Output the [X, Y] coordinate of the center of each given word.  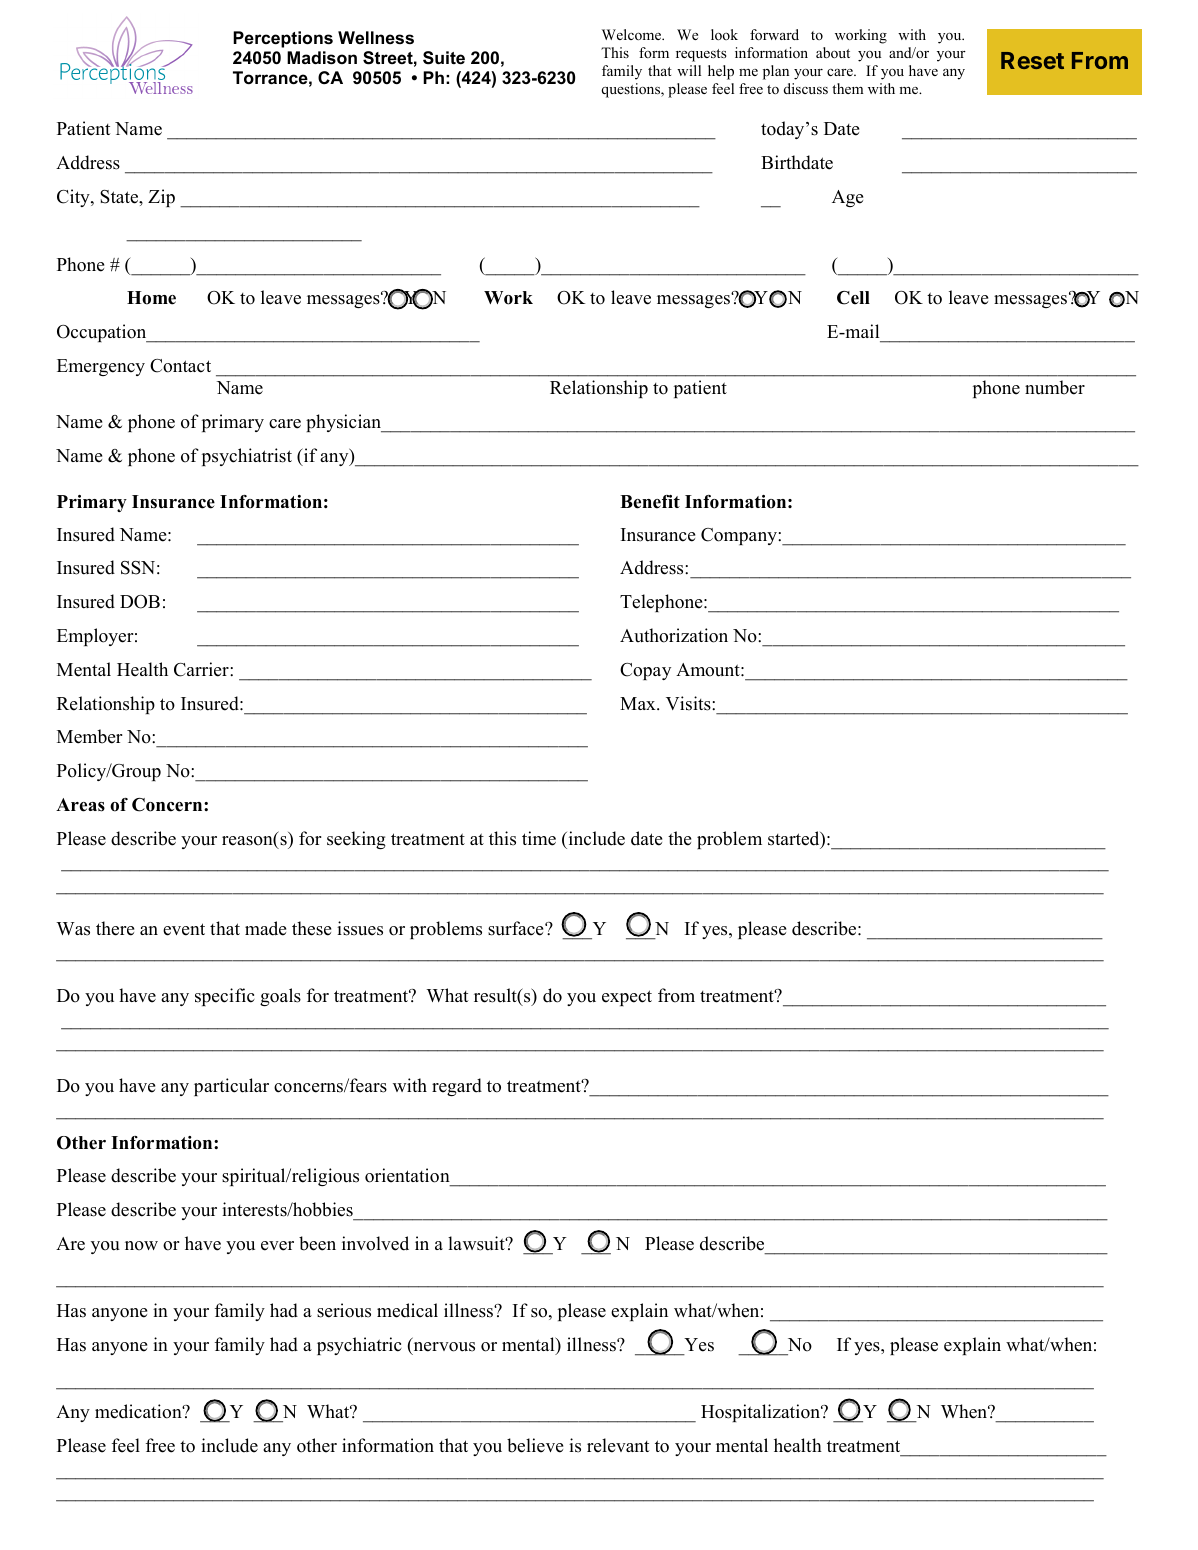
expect [627, 998]
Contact [180, 366]
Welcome [633, 34]
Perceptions [283, 39]
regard [457, 1087]
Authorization [674, 635]
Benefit [650, 502]
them [848, 88]
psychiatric [359, 1346]
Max [639, 703]
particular [231, 1087]
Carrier [202, 669]
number [1055, 387]
